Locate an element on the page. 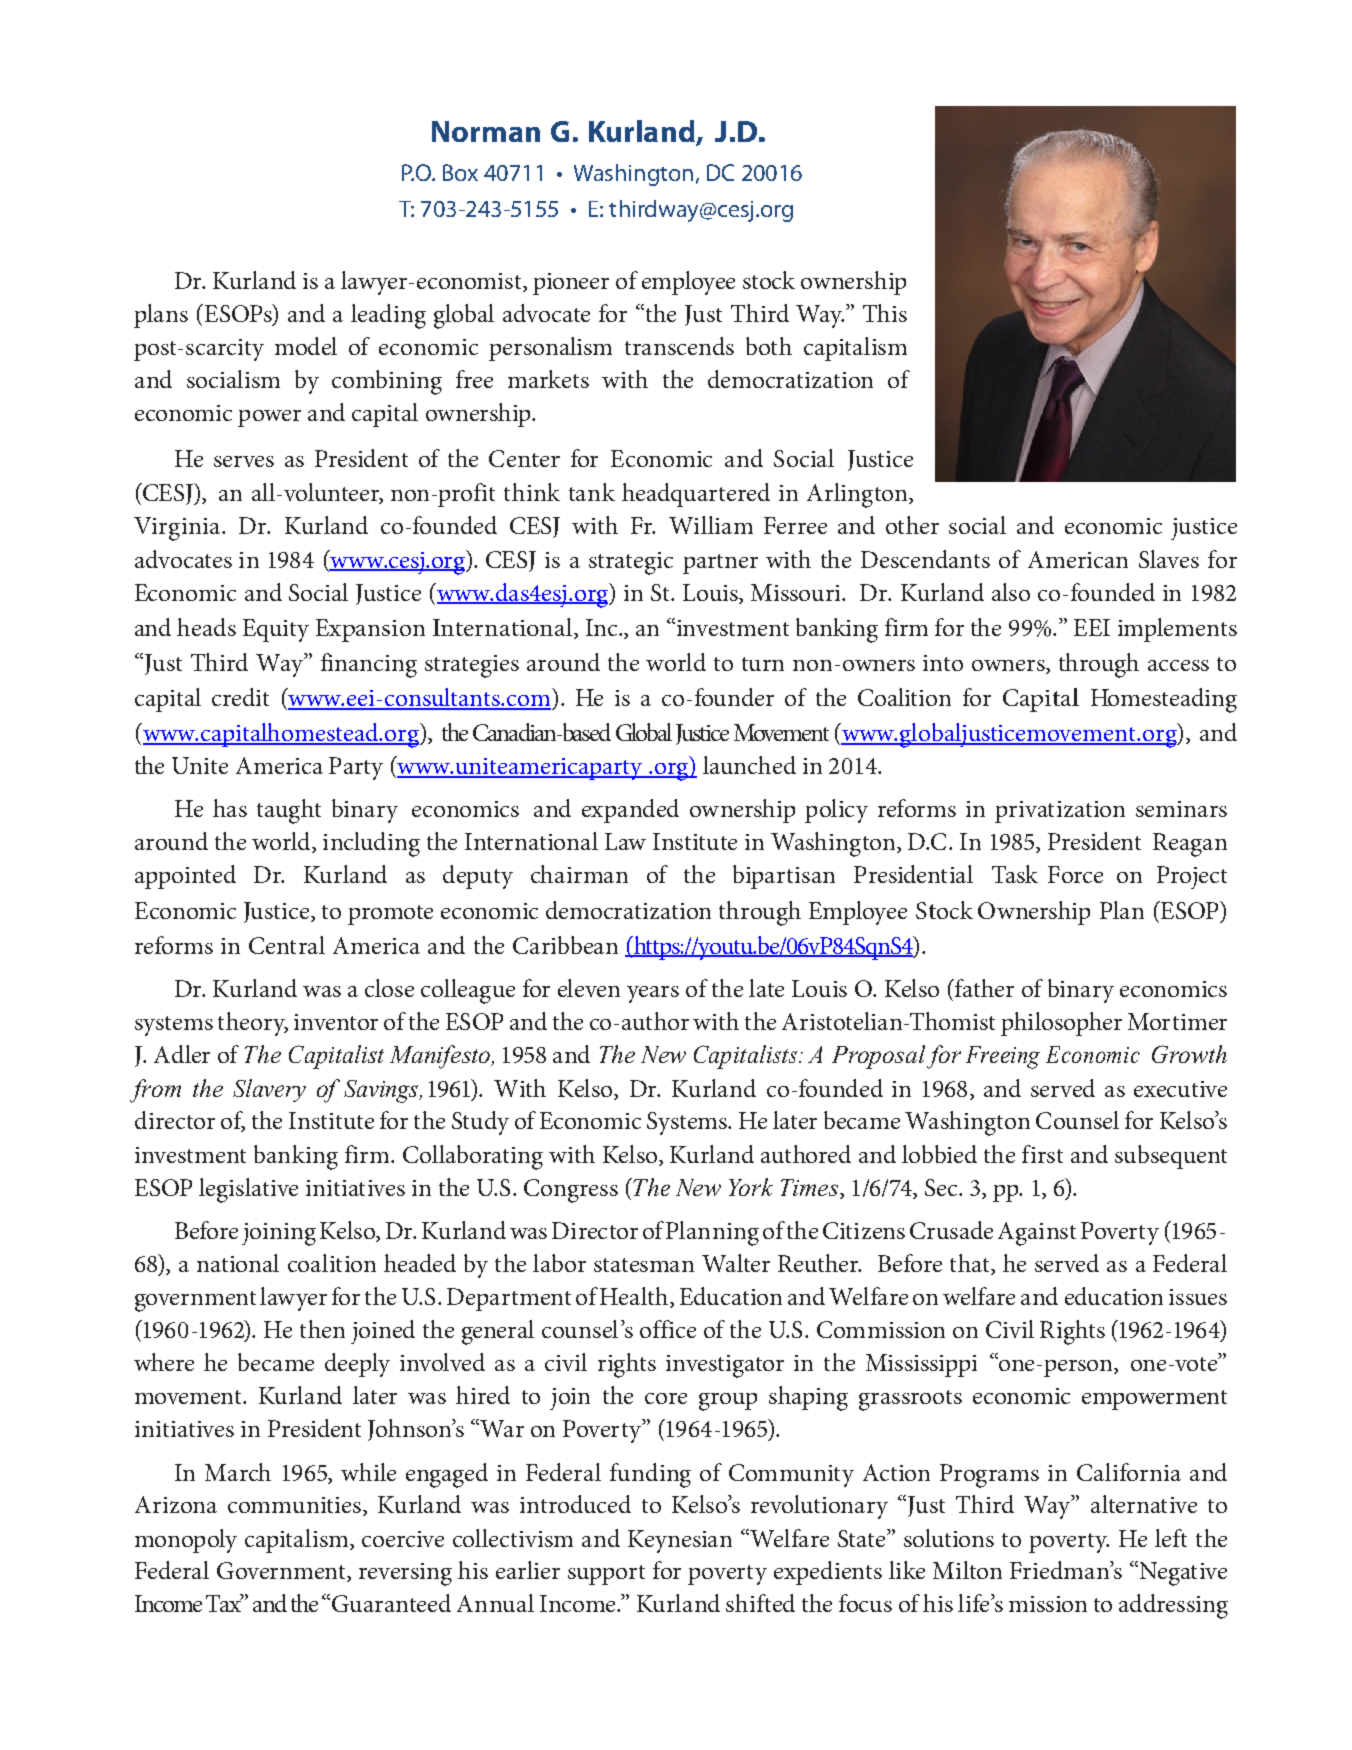 This page has height=1750, width=1352. Slavery is located at coordinates (269, 1090).
